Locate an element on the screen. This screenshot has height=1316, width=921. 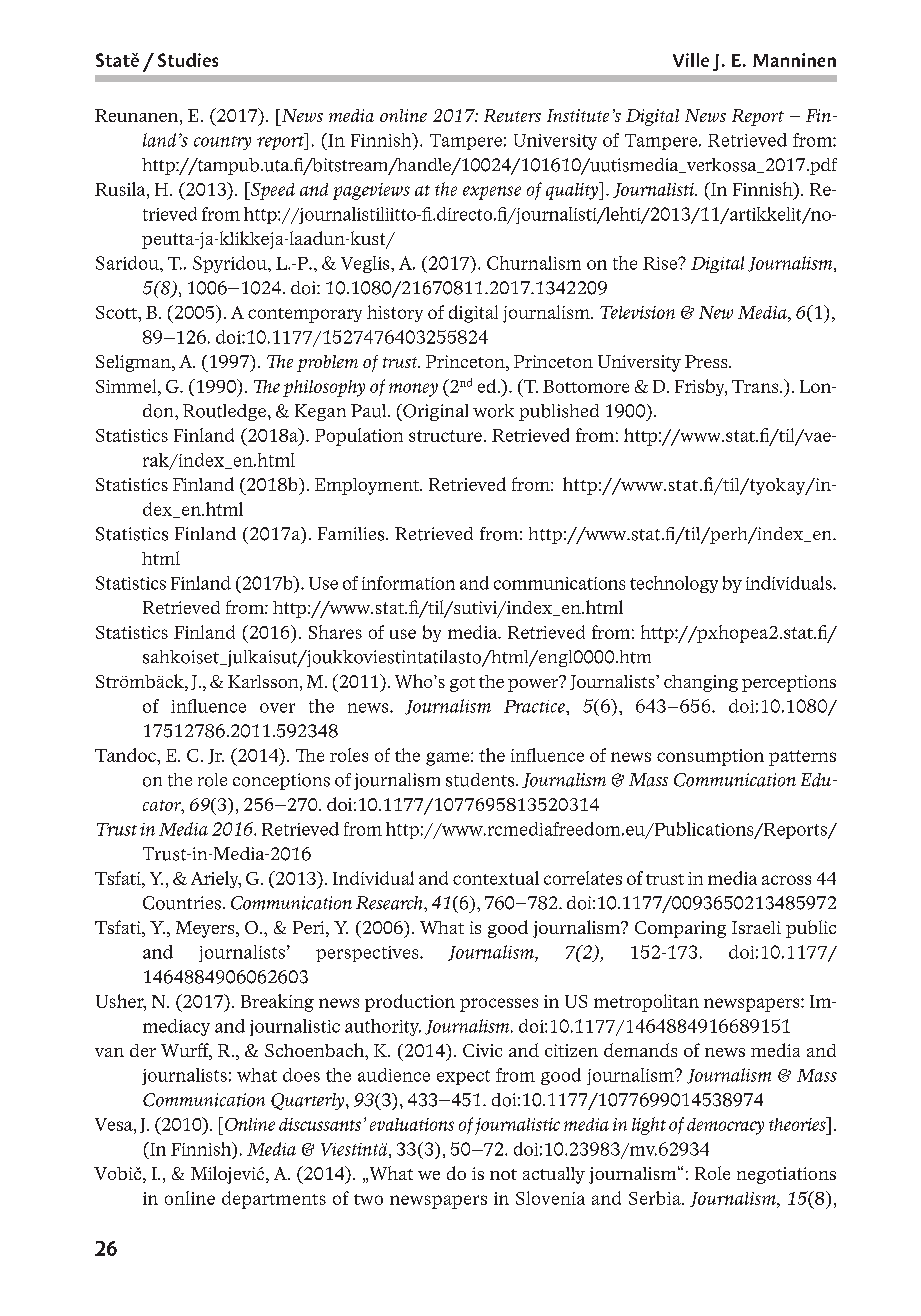
Studies is located at coordinates (188, 60).
